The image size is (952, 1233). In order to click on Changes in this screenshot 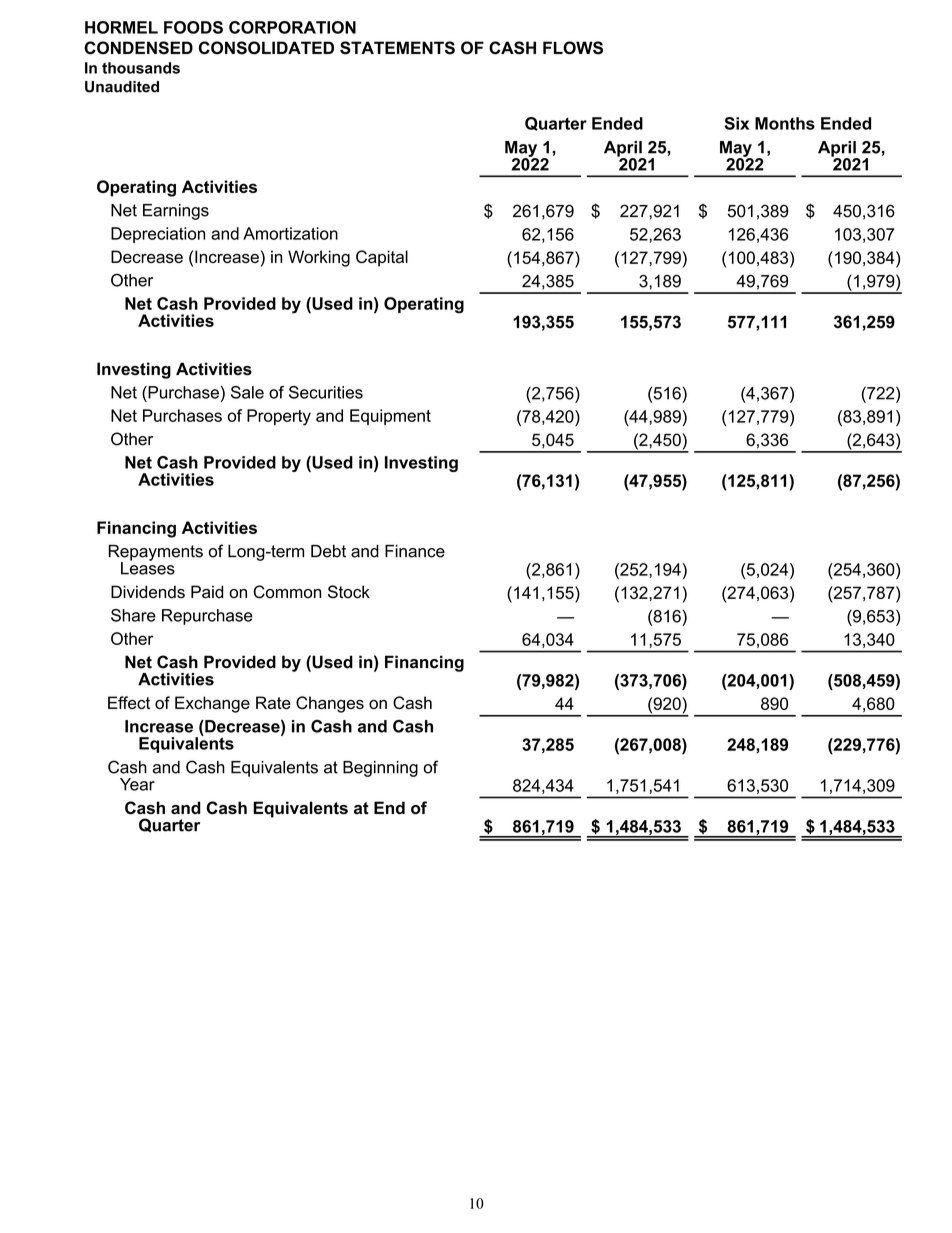, I will do `click(330, 704)`.
